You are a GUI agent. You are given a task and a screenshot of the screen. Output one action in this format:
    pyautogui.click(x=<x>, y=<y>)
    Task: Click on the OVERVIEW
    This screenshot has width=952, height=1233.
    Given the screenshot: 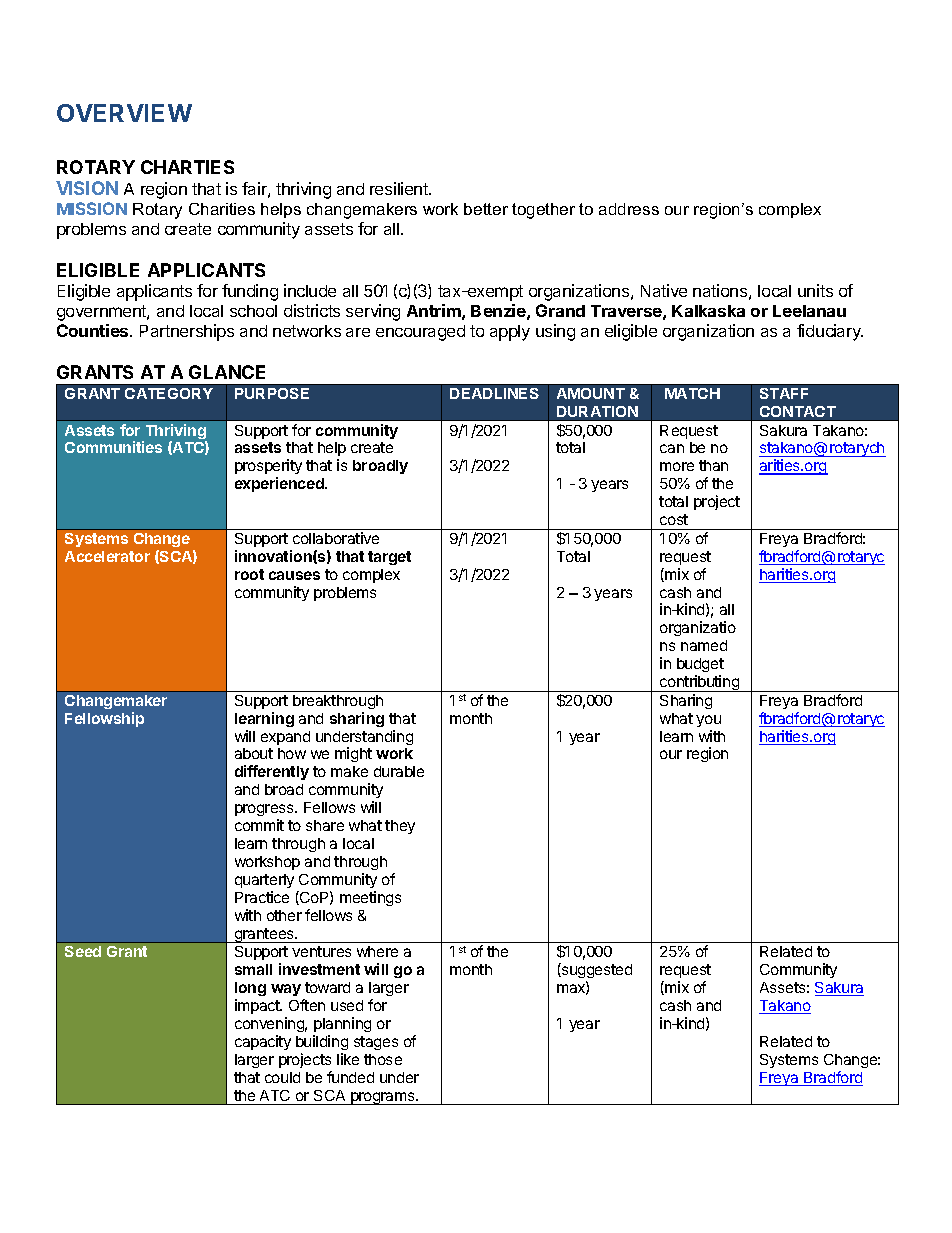 What is the action you would take?
    pyautogui.click(x=124, y=113)
